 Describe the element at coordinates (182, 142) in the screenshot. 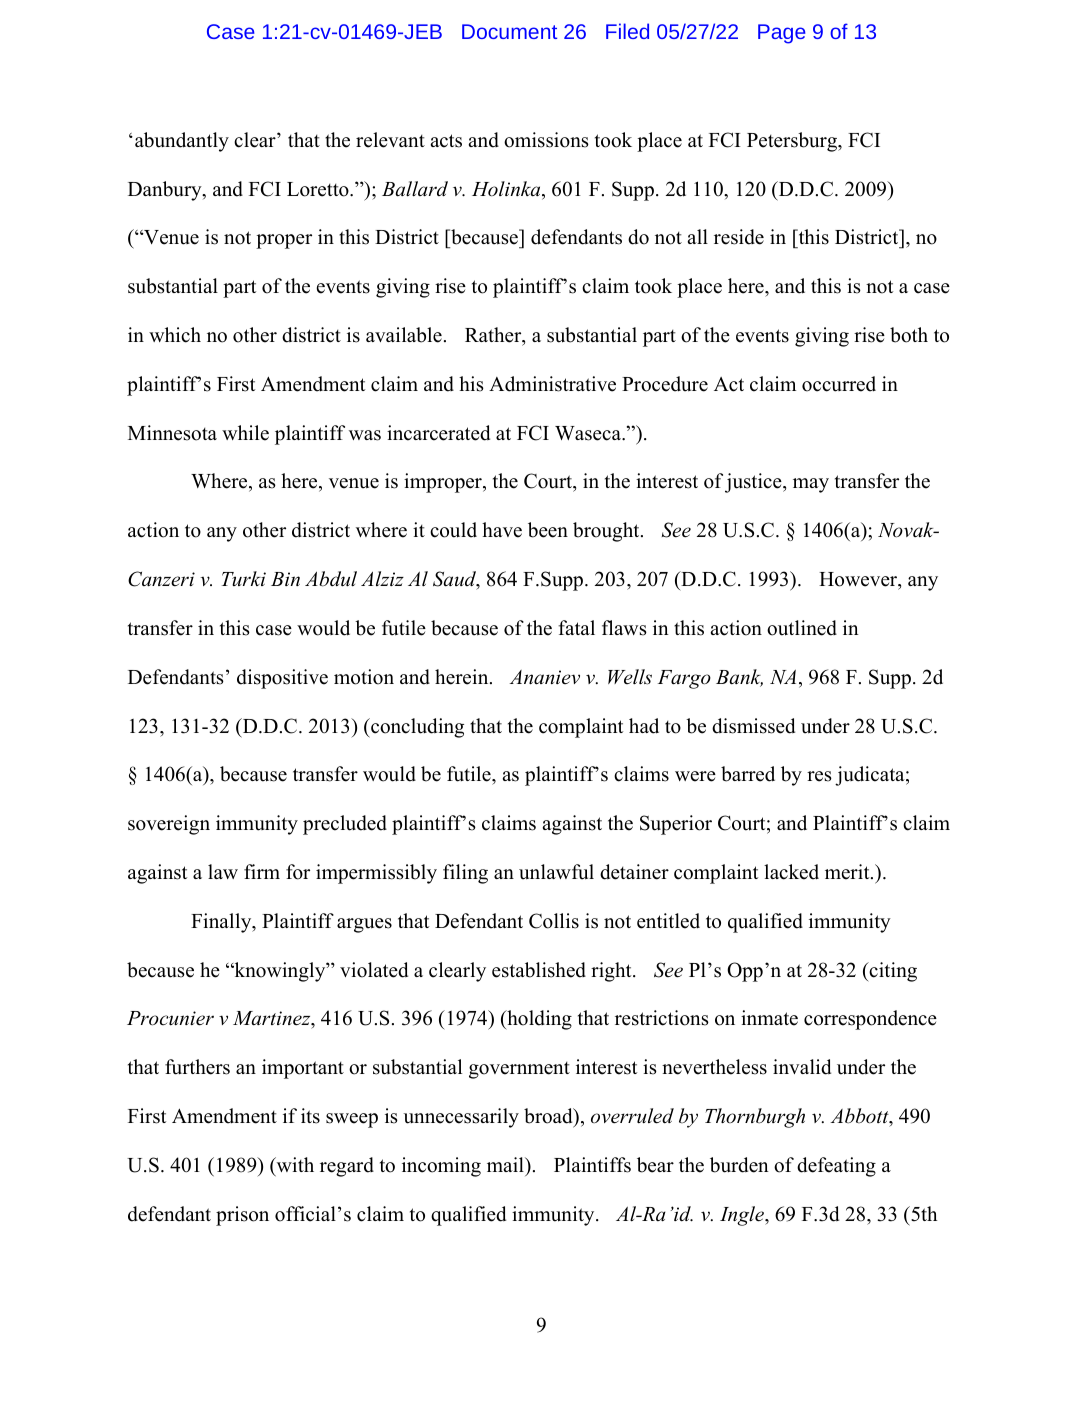

I see `abundantly` at that location.
